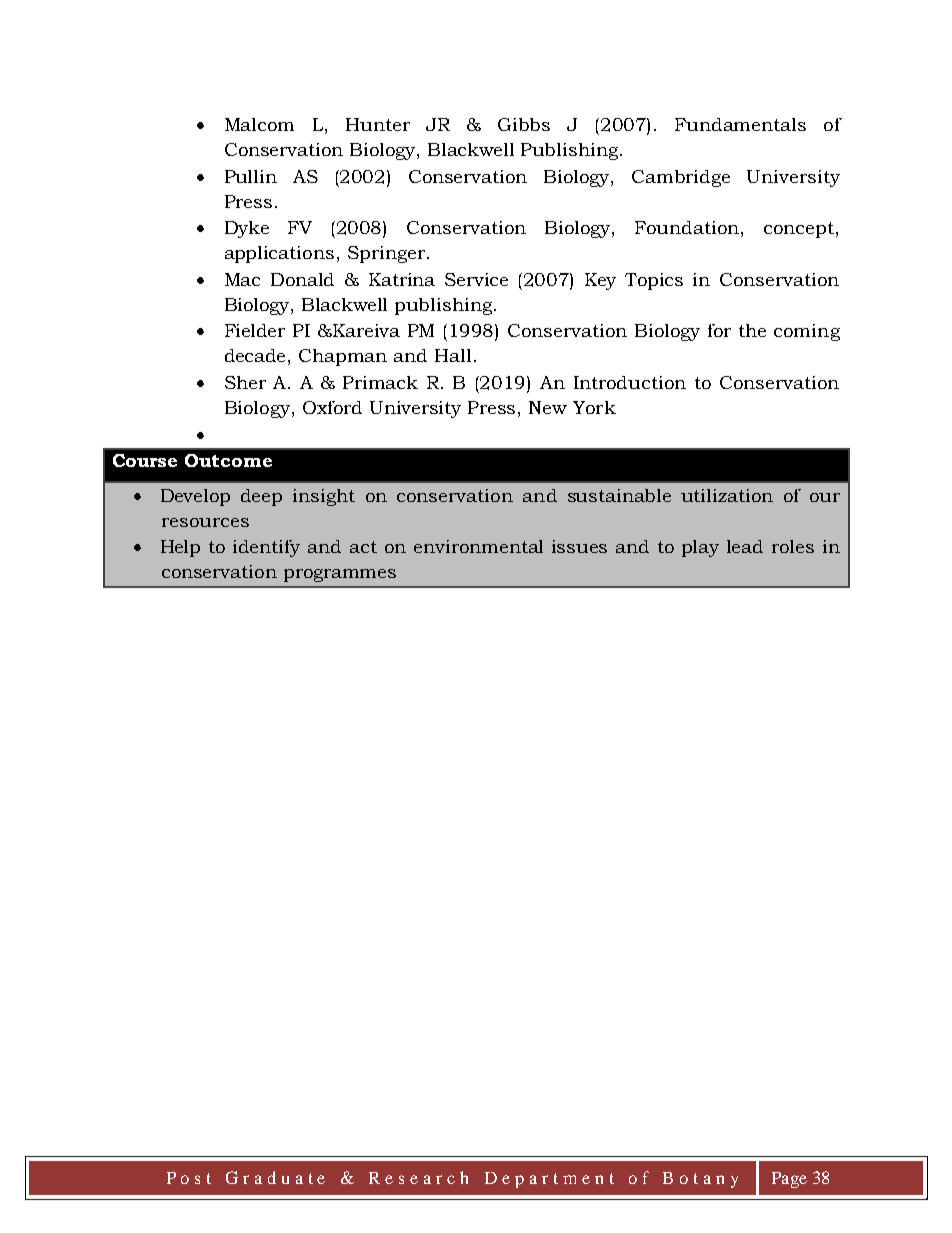 The width and height of the screenshot is (952, 1233). I want to click on identify, so click(266, 548).
